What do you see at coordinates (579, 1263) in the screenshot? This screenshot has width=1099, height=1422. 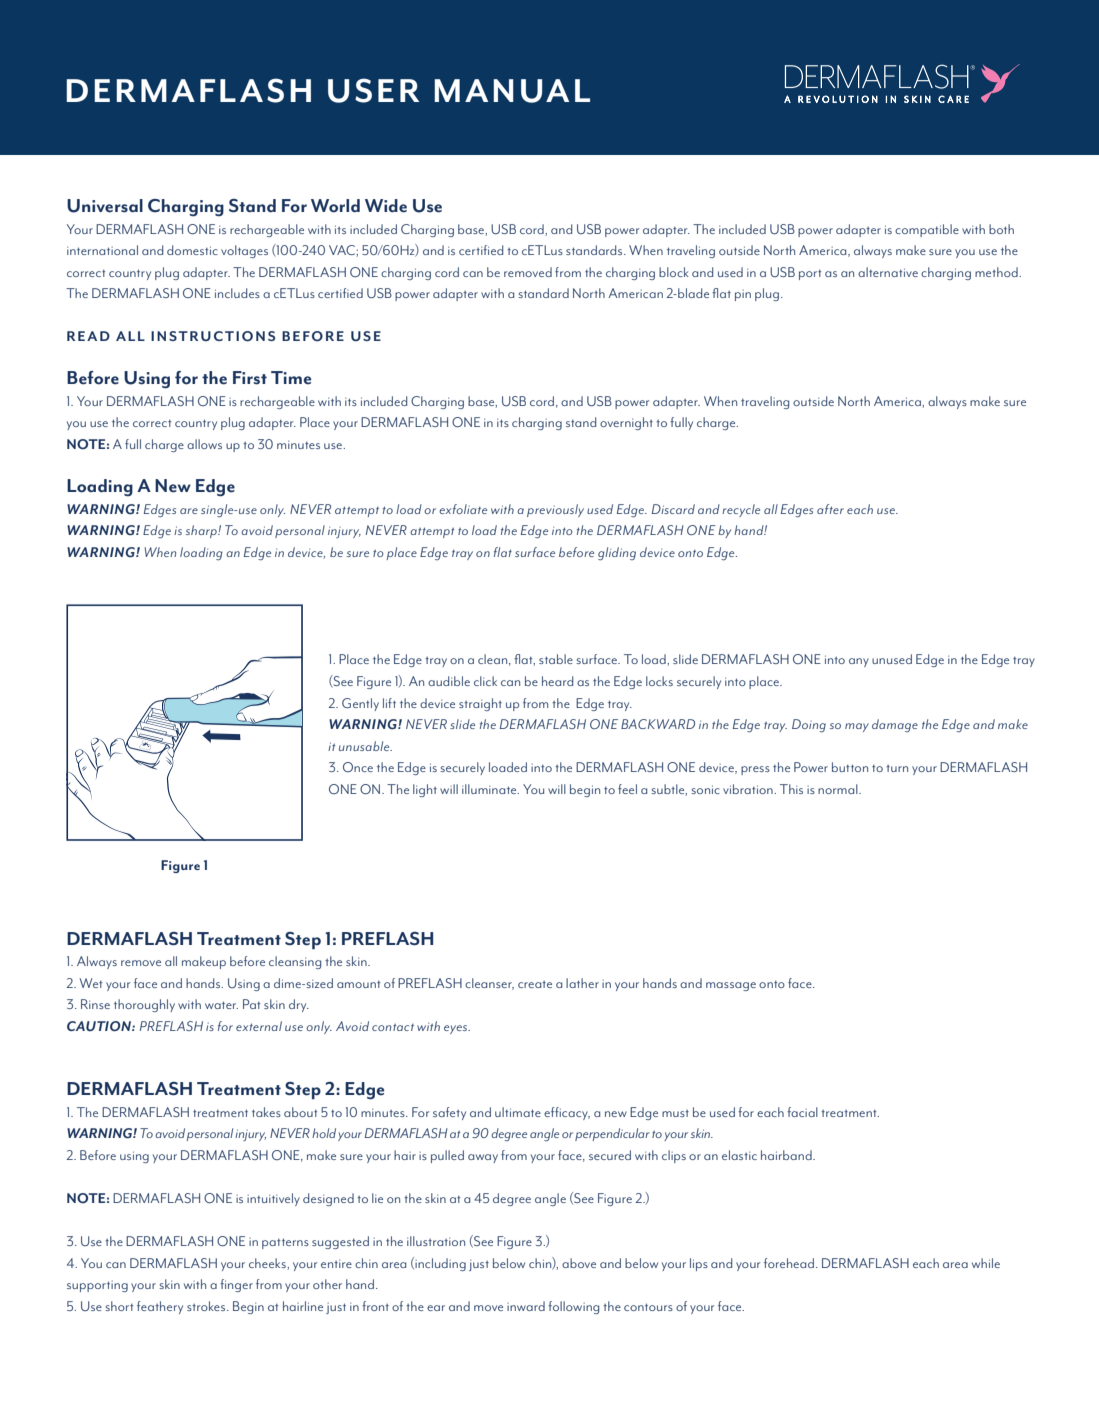 I see `above` at bounding box center [579, 1263].
